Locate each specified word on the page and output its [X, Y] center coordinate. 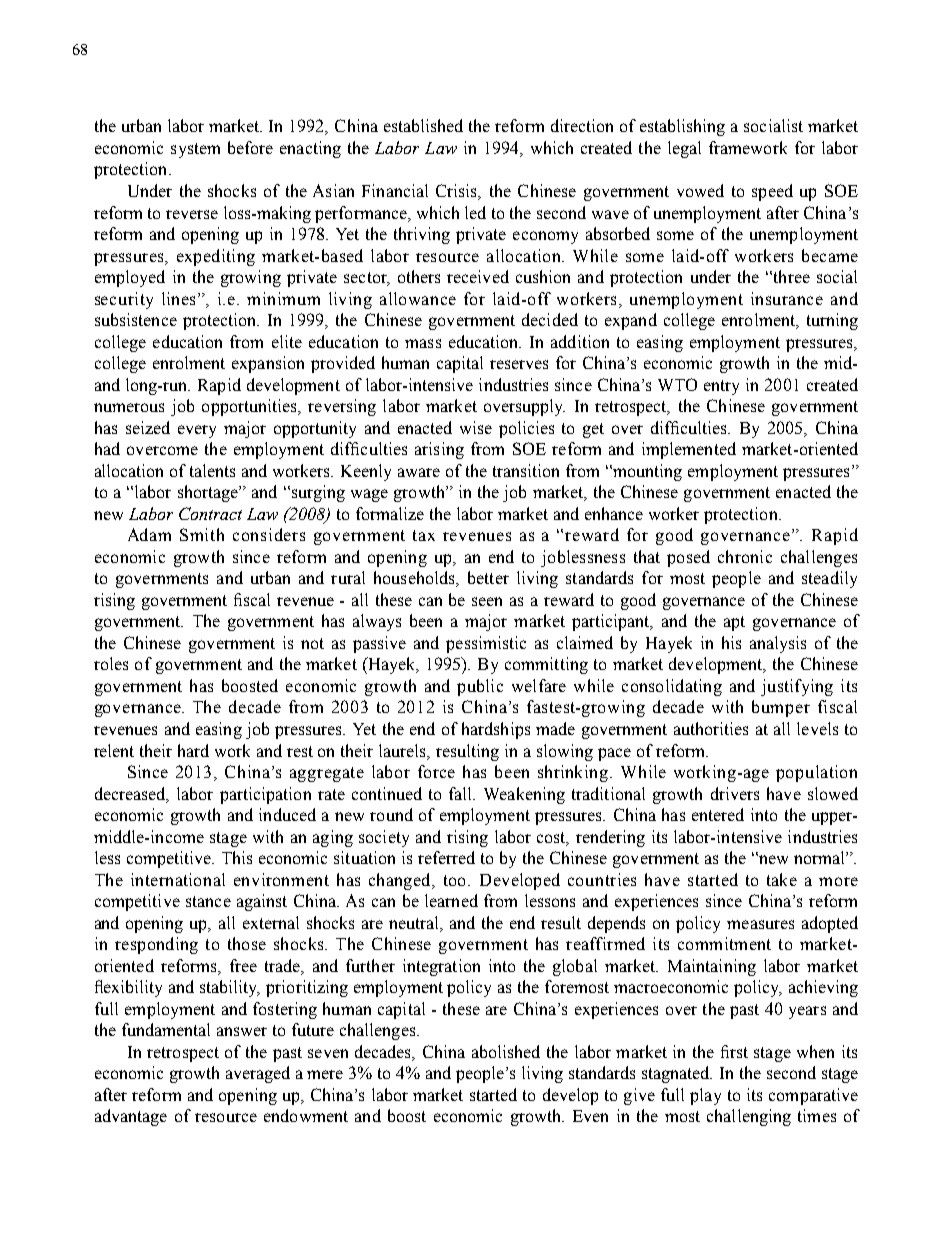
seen [487, 601]
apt [734, 623]
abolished [506, 1051]
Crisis [458, 192]
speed [772, 192]
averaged [258, 1074]
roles [111, 663]
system [195, 150]
